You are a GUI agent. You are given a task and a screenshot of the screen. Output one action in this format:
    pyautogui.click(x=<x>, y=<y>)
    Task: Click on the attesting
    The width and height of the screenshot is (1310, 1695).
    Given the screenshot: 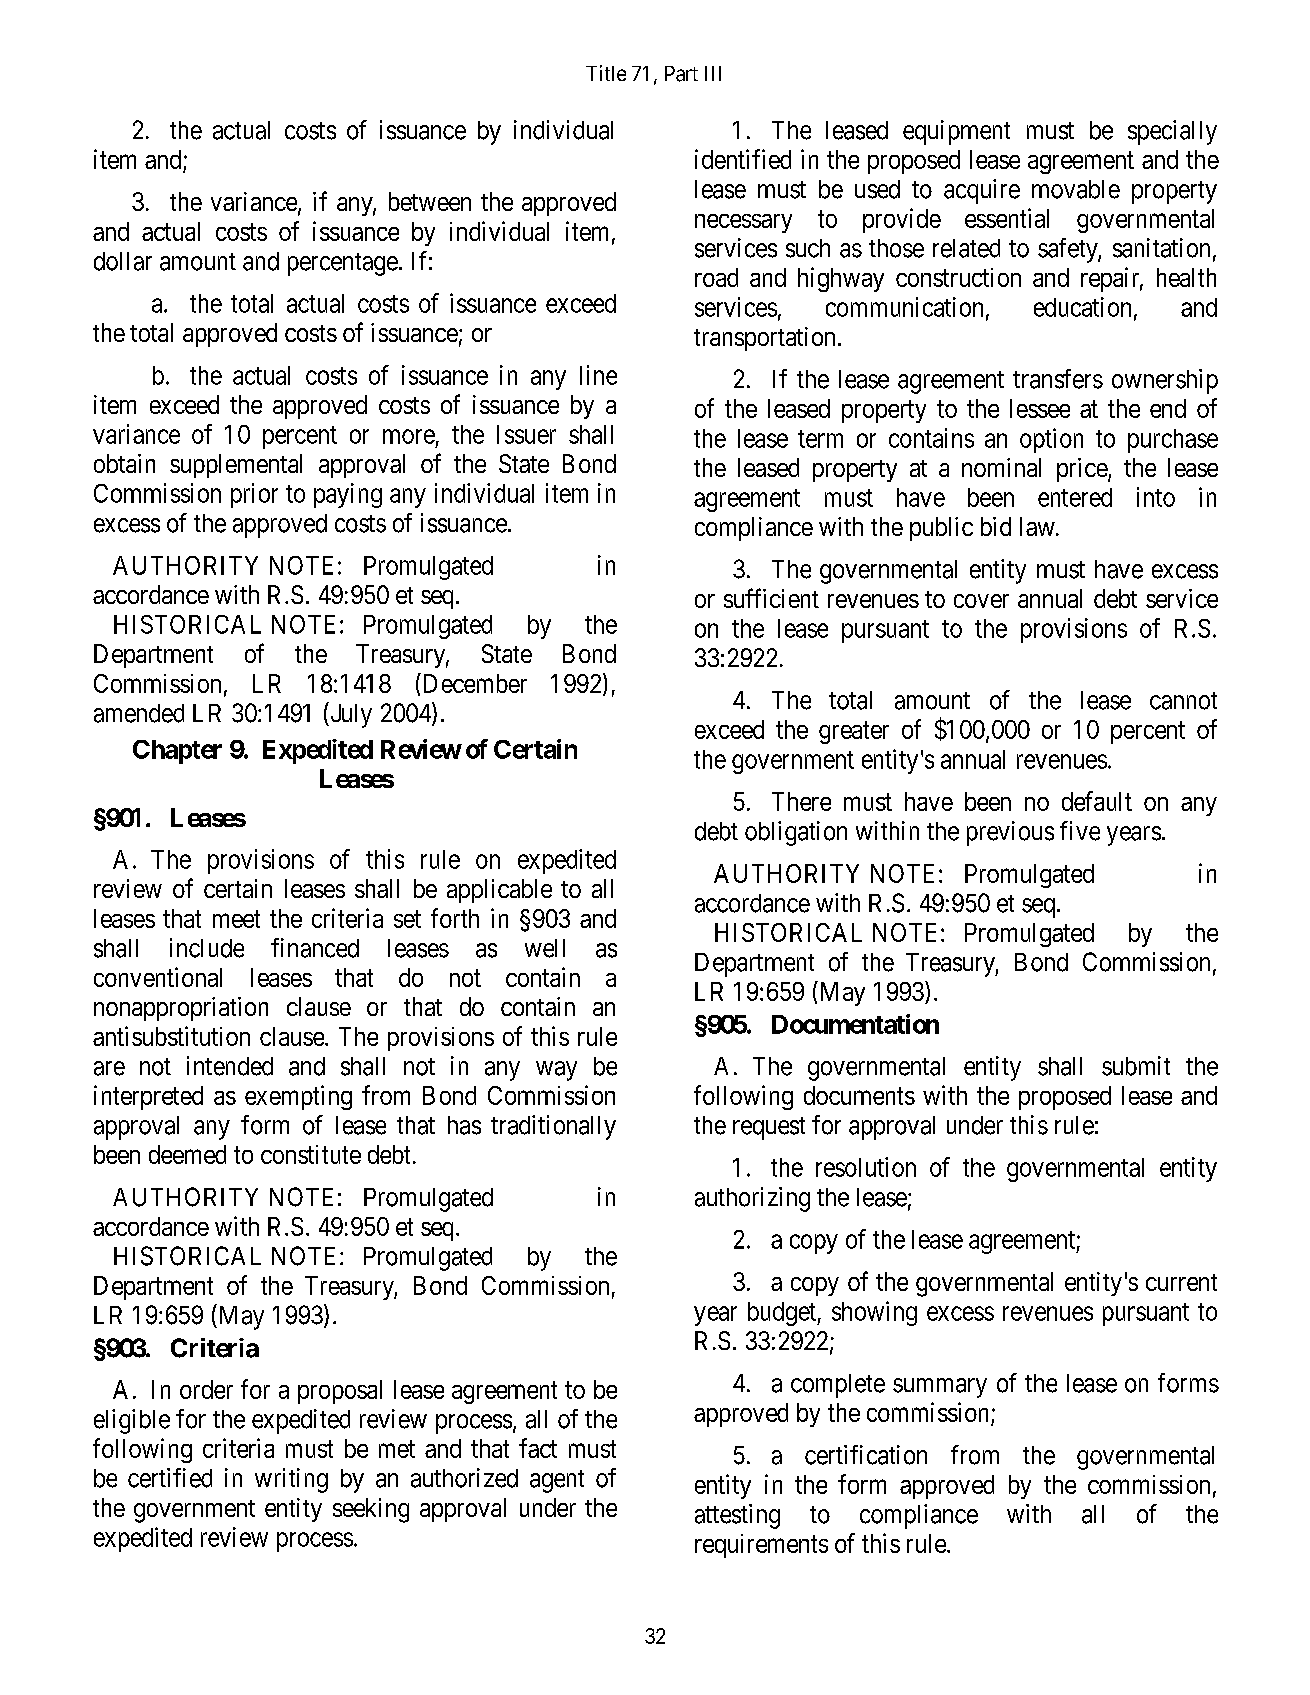 What is the action you would take?
    pyautogui.click(x=737, y=1516)
